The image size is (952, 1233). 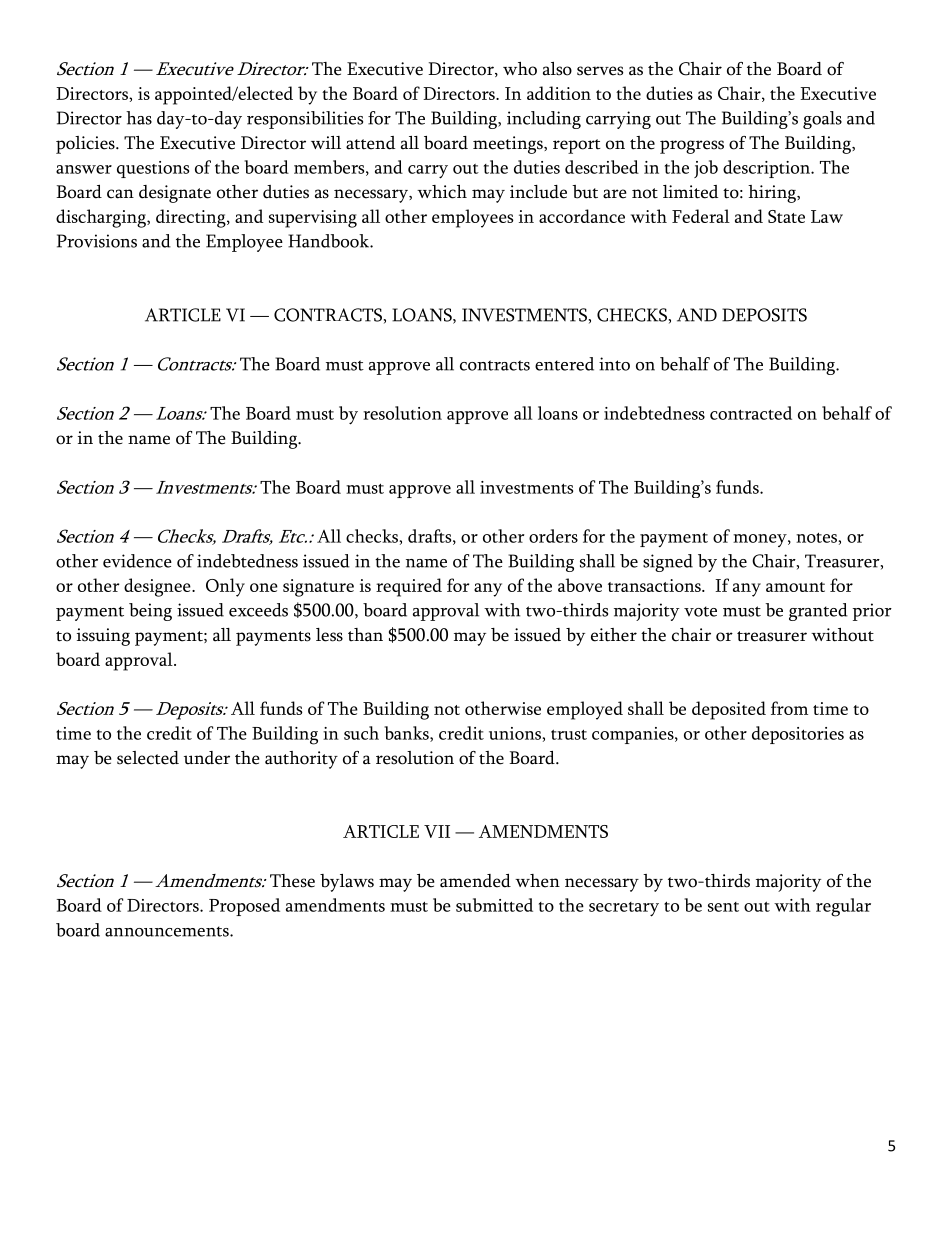 I want to click on orders, so click(x=553, y=536).
